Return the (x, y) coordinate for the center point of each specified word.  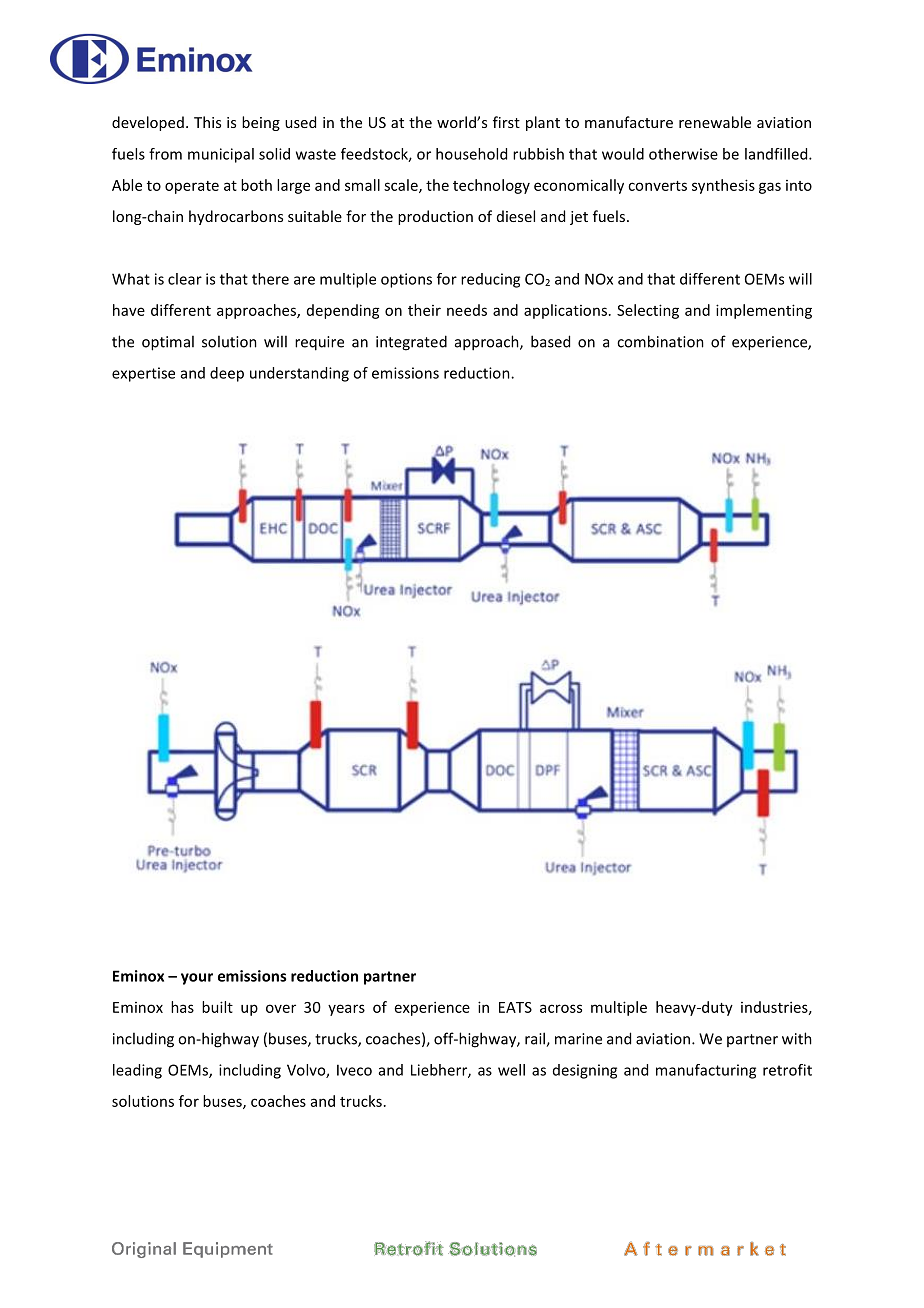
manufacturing (706, 1071)
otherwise (683, 154)
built (217, 1007)
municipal (221, 155)
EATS (515, 1007)
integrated (411, 343)
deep (227, 374)
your (197, 979)
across (561, 1008)
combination (660, 341)
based (550, 341)
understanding (299, 374)
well (511, 1070)
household (471, 154)
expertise (143, 374)
